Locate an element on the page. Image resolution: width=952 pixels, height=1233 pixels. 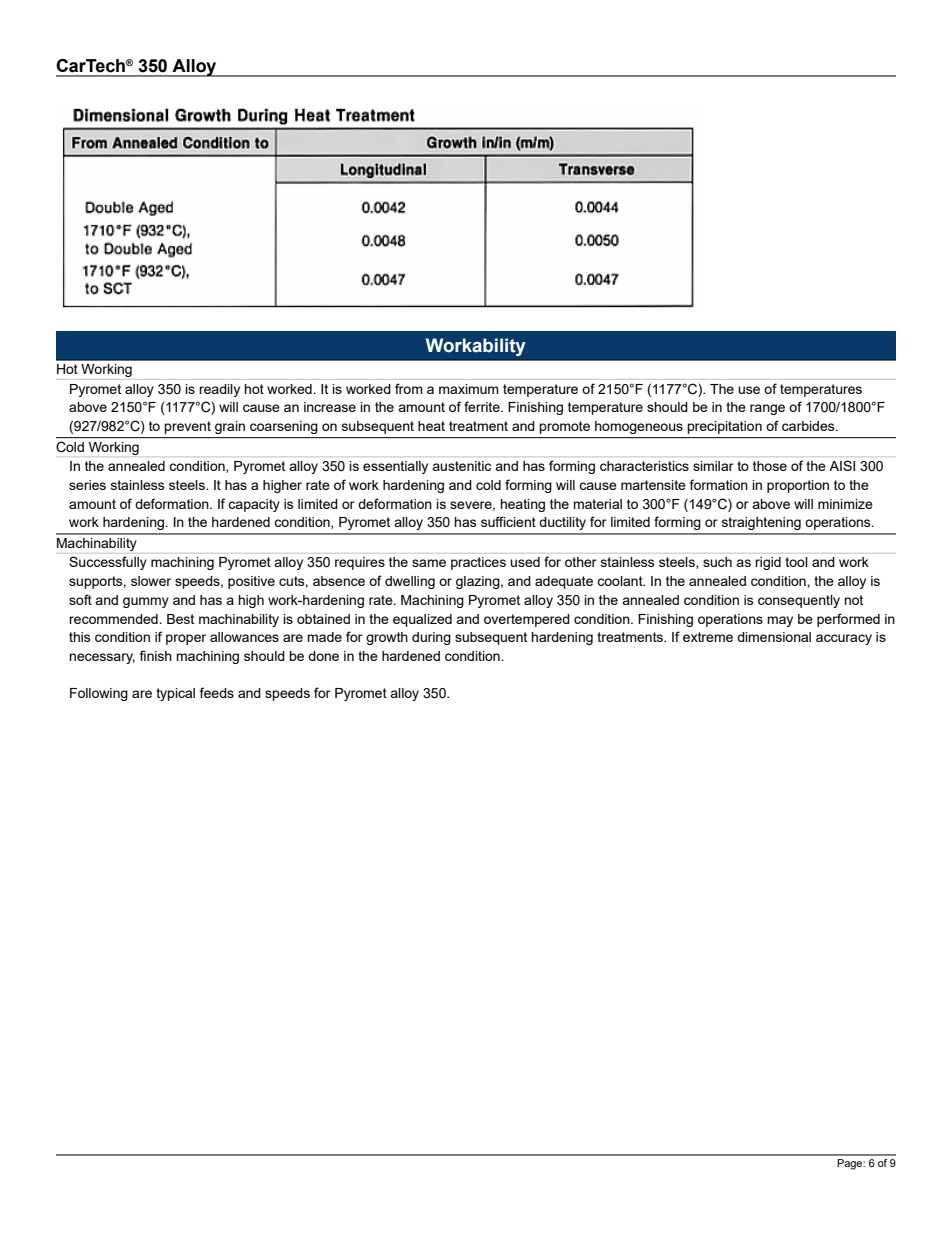
proportion is located at coordinates (798, 486).
